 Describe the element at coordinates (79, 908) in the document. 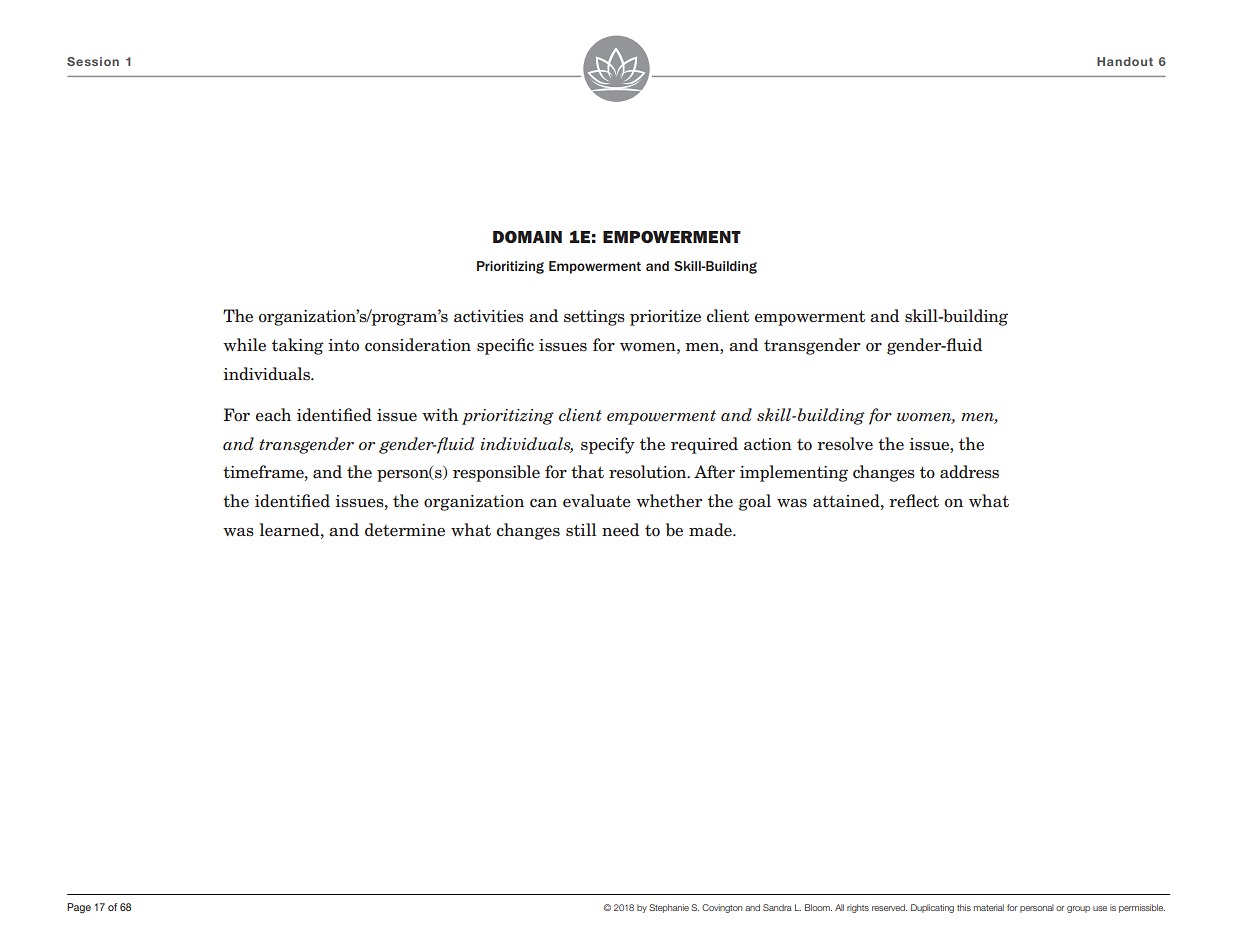

I see `Page` at that location.
